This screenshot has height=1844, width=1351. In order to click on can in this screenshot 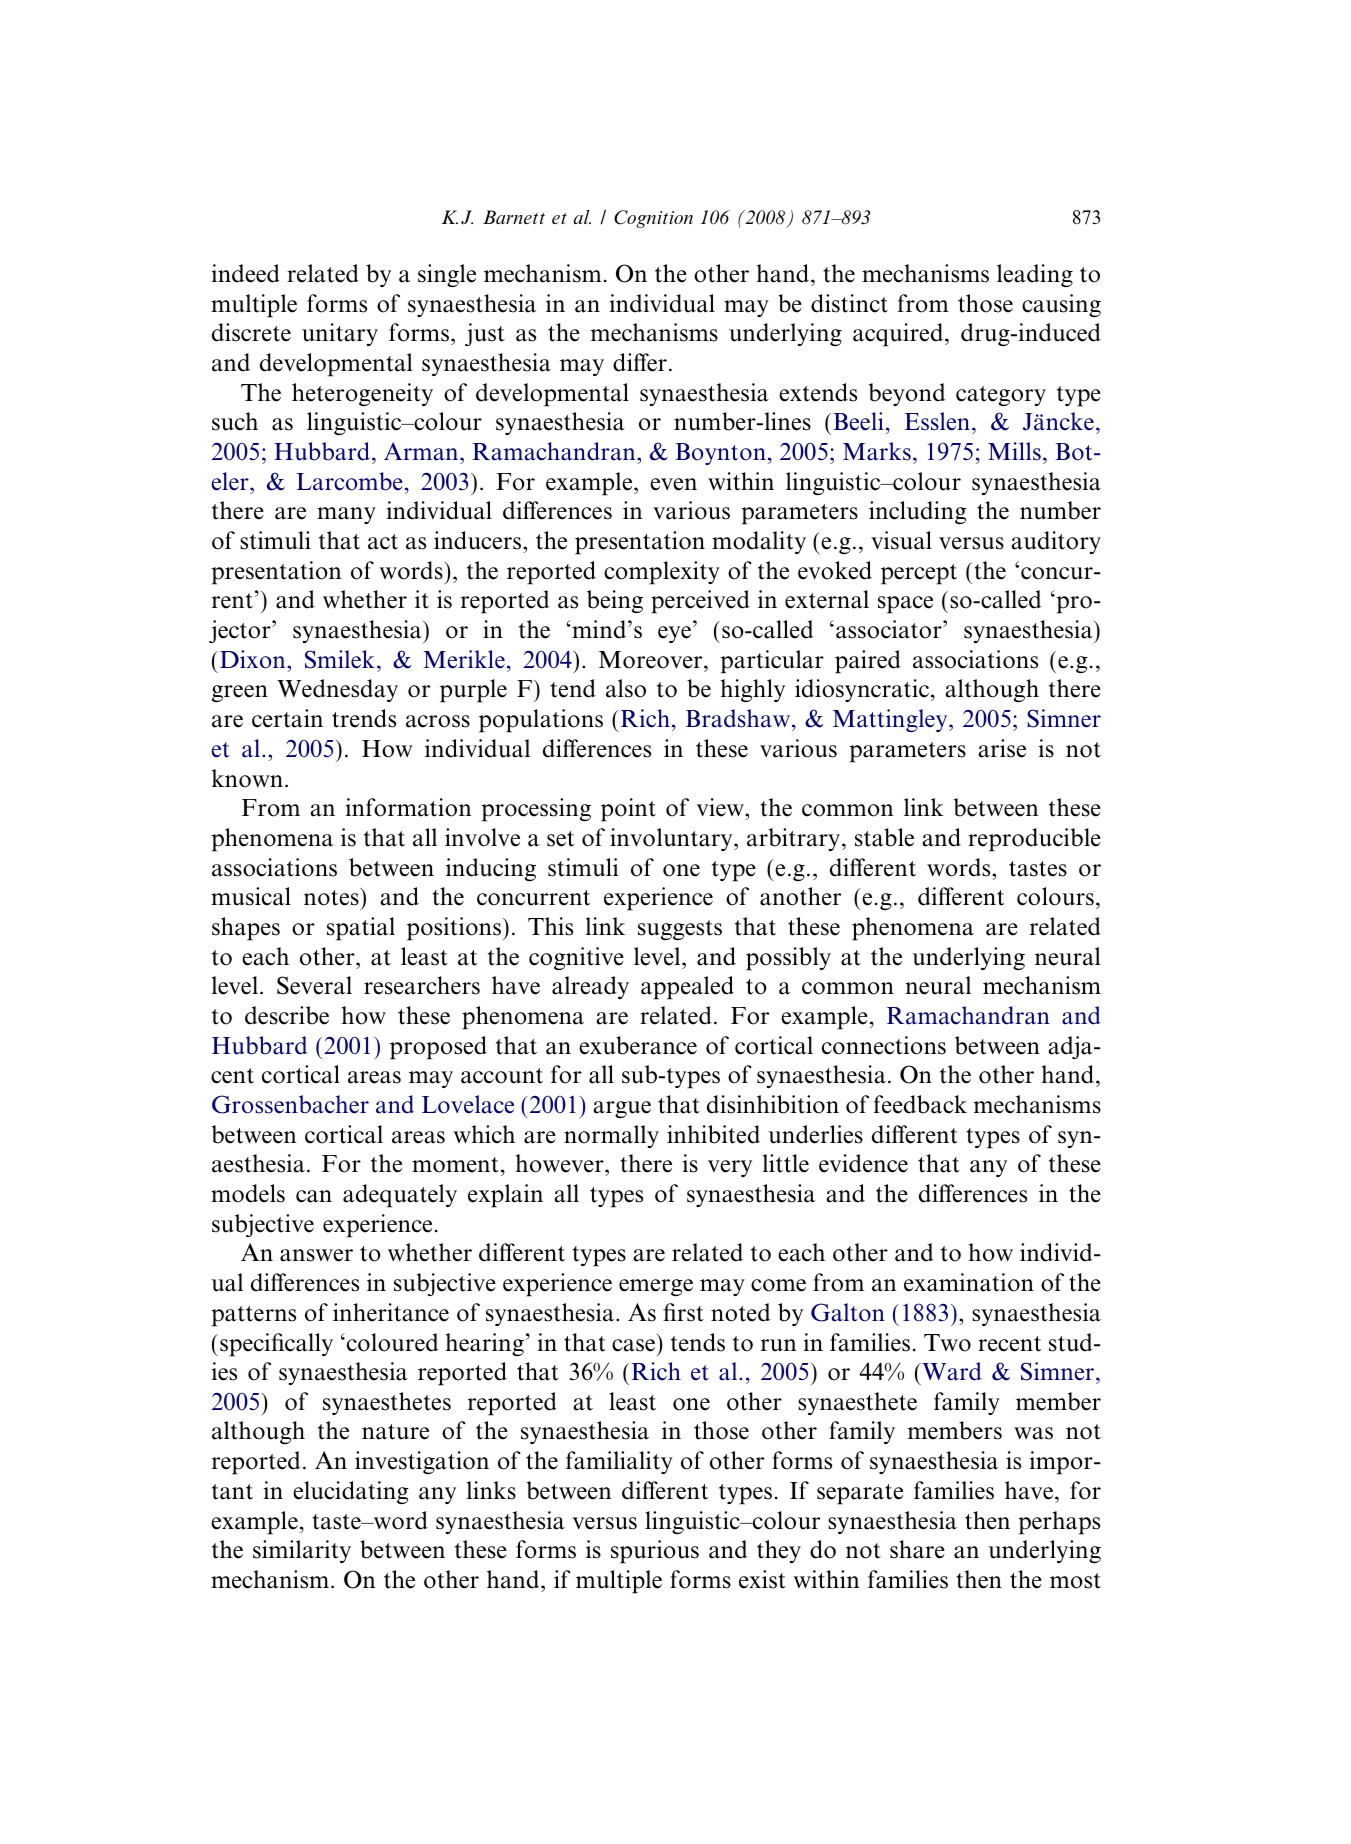, I will do `click(314, 1196)`.
